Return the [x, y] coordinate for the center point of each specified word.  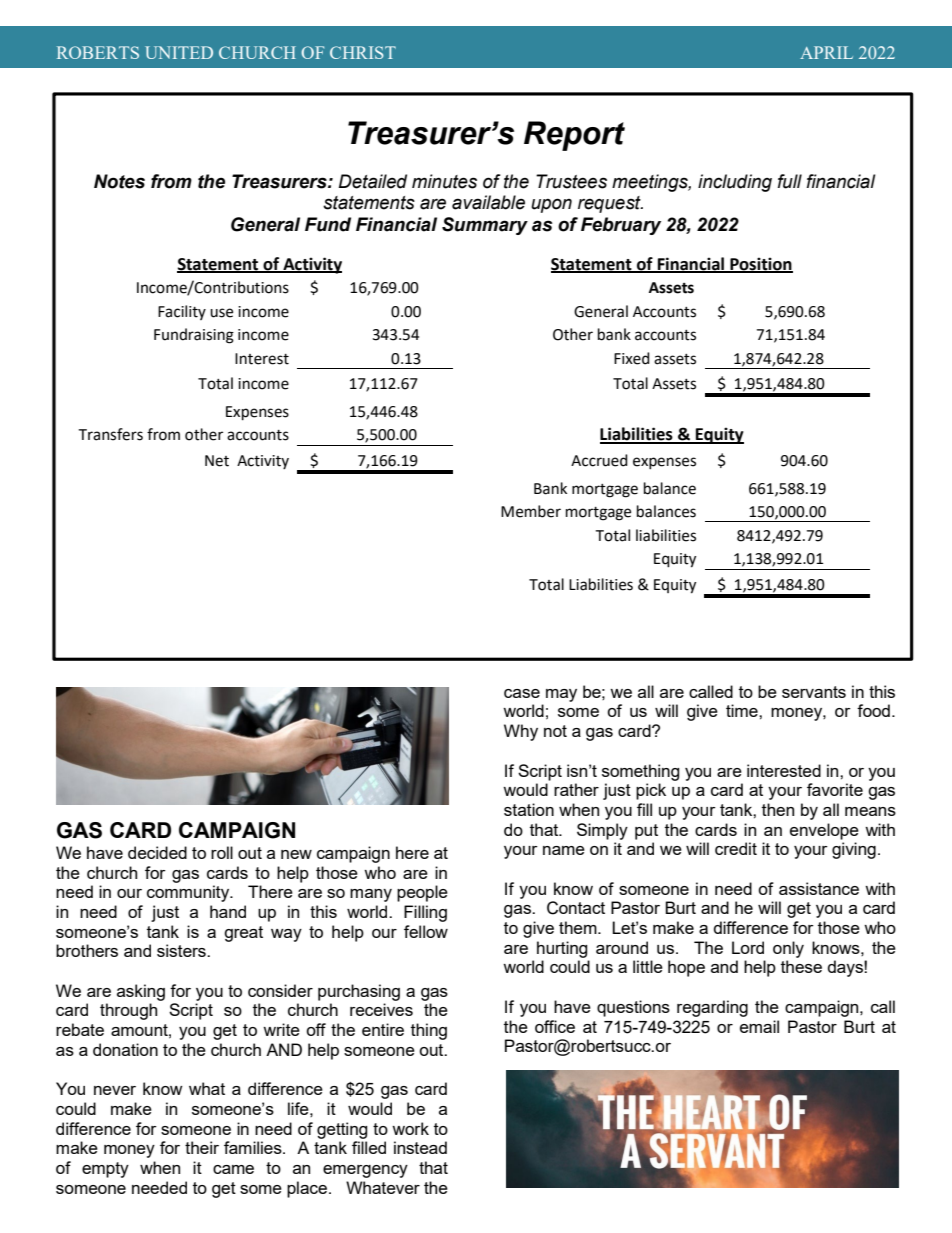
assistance [819, 888]
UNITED [179, 52]
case [522, 693]
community [189, 893]
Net [217, 461]
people [422, 893]
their [202, 1147]
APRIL [826, 52]
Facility [182, 312]
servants [814, 692]
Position [760, 264]
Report [574, 136]
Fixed [632, 358]
